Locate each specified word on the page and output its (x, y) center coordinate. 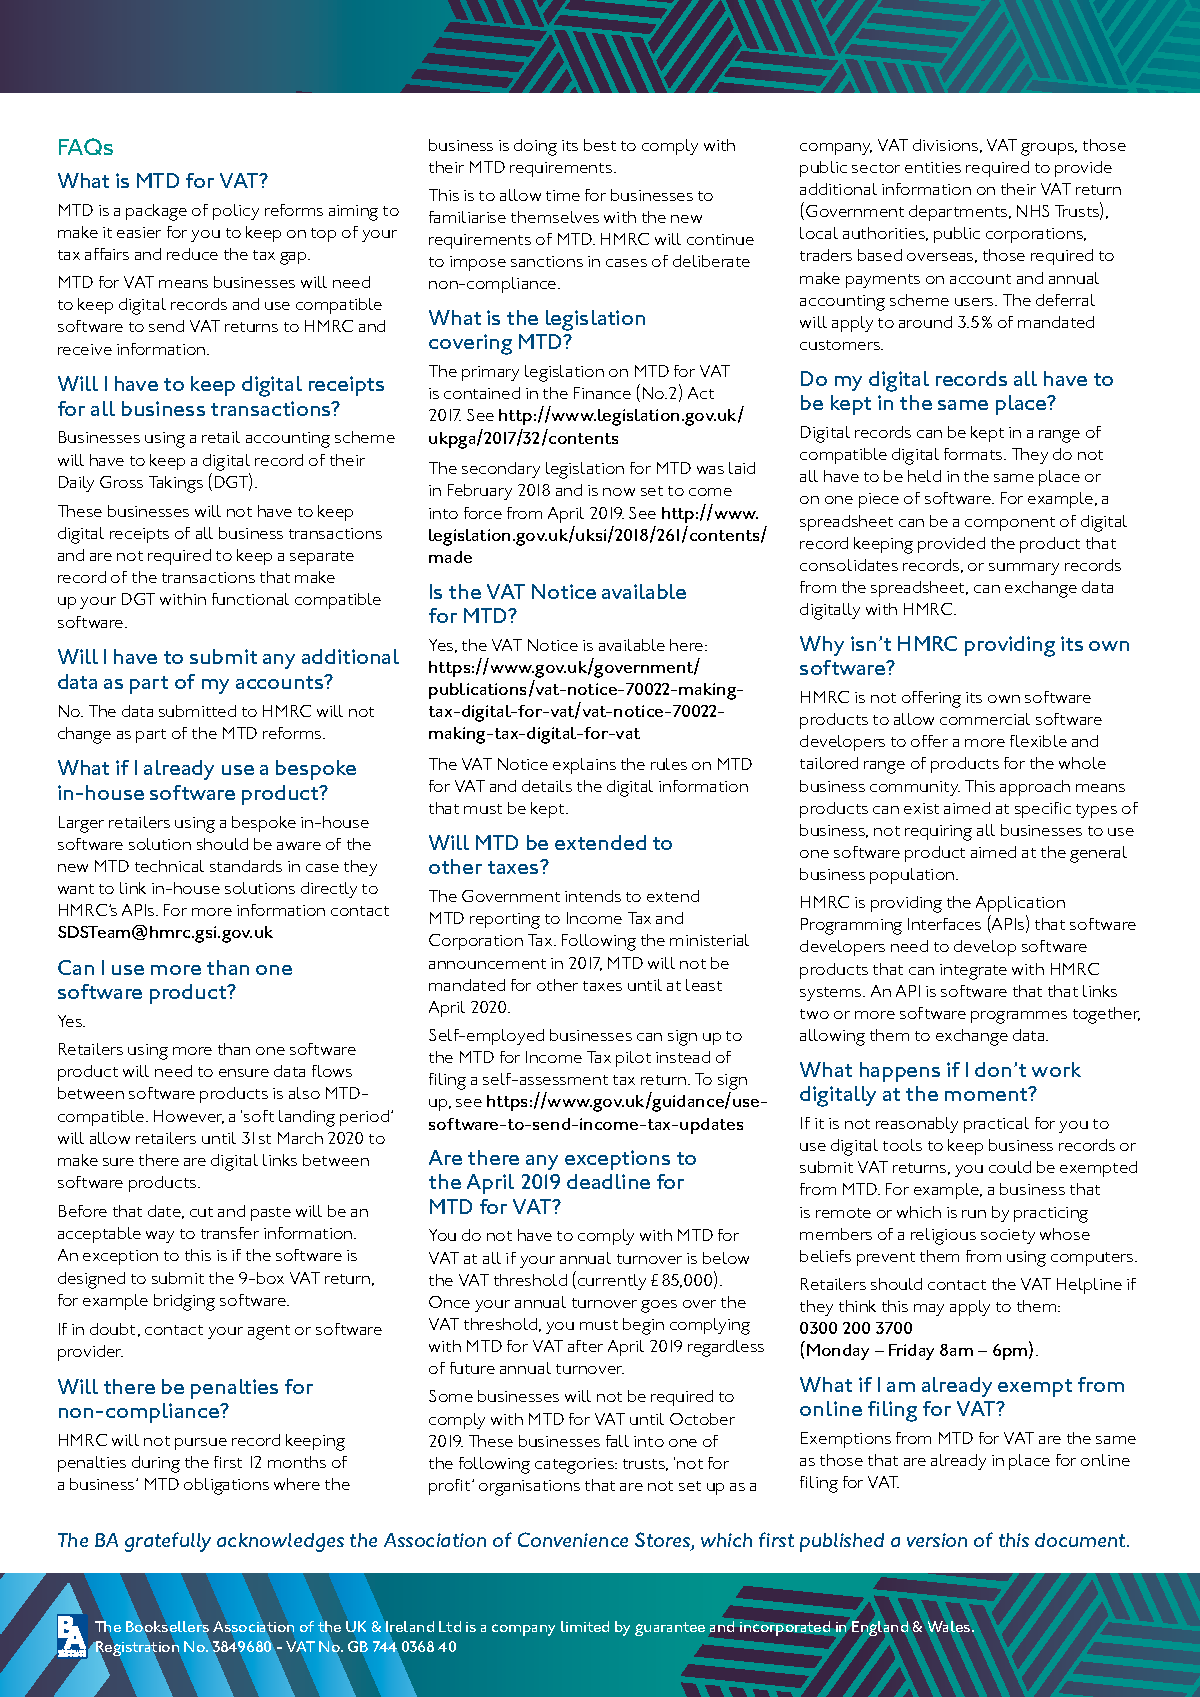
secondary (501, 470)
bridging (184, 1302)
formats (974, 454)
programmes (1019, 1017)
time (563, 195)
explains (584, 766)
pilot (633, 1059)
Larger (81, 824)
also (304, 1093)
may (929, 1310)
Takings (176, 484)
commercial (985, 719)
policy (236, 212)
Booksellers (167, 1626)
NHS (1033, 211)
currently (612, 1282)
